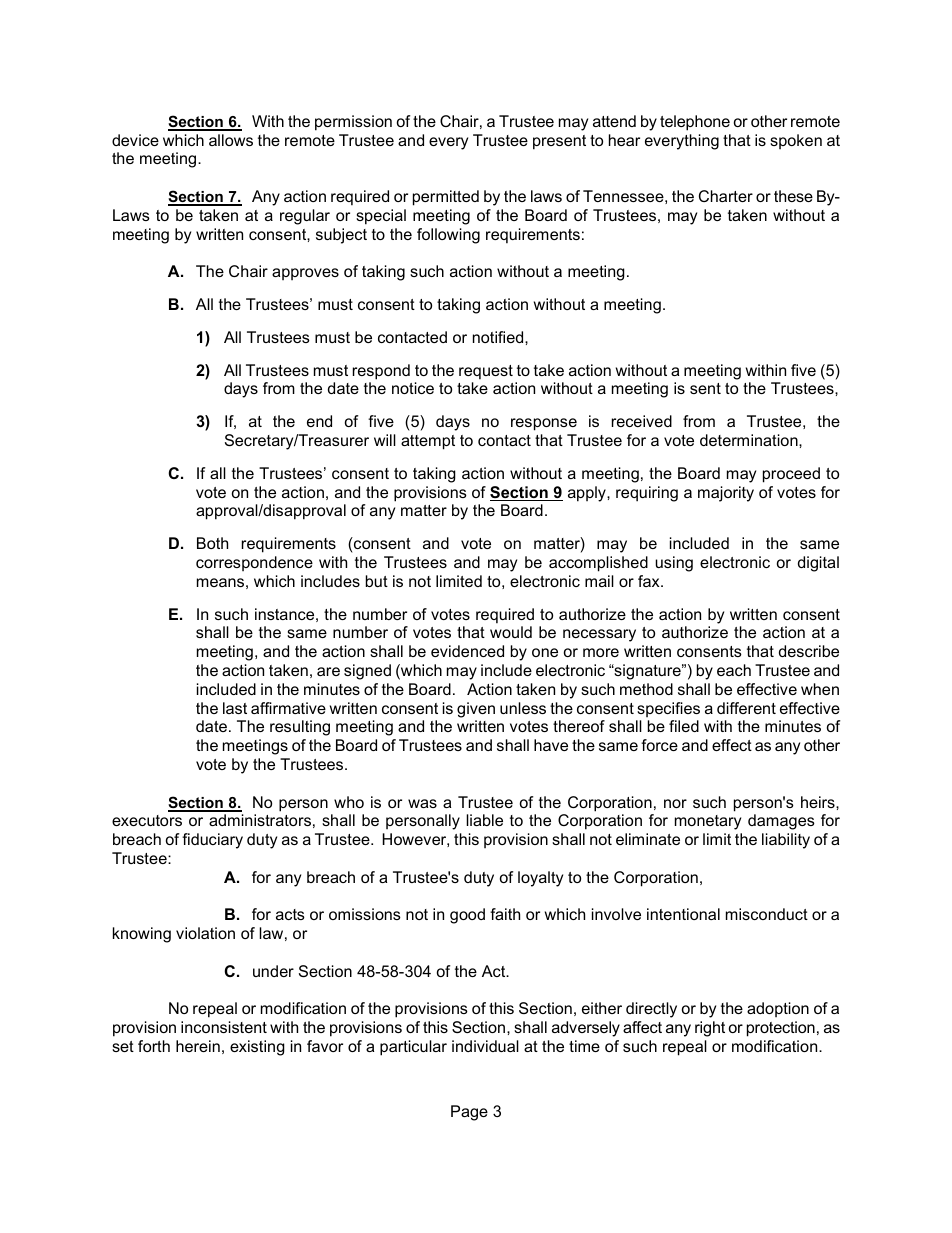 Image resolution: width=952 pixels, height=1233 pixels. What do you see at coordinates (675, 803) in the page?
I see `nor` at bounding box center [675, 803].
